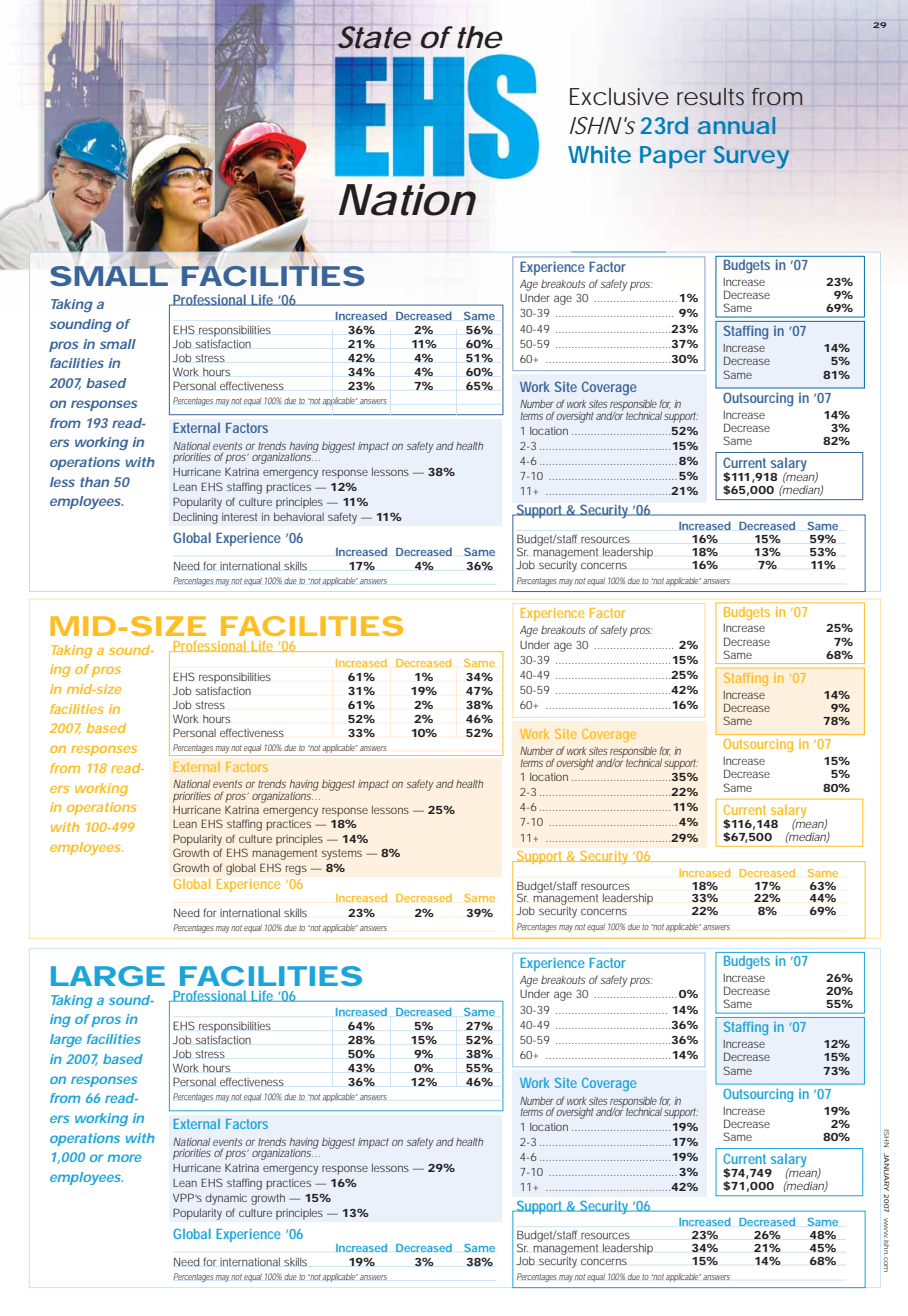 The height and width of the screenshot is (1316, 908). I want to click on Declining, so click(195, 518).
